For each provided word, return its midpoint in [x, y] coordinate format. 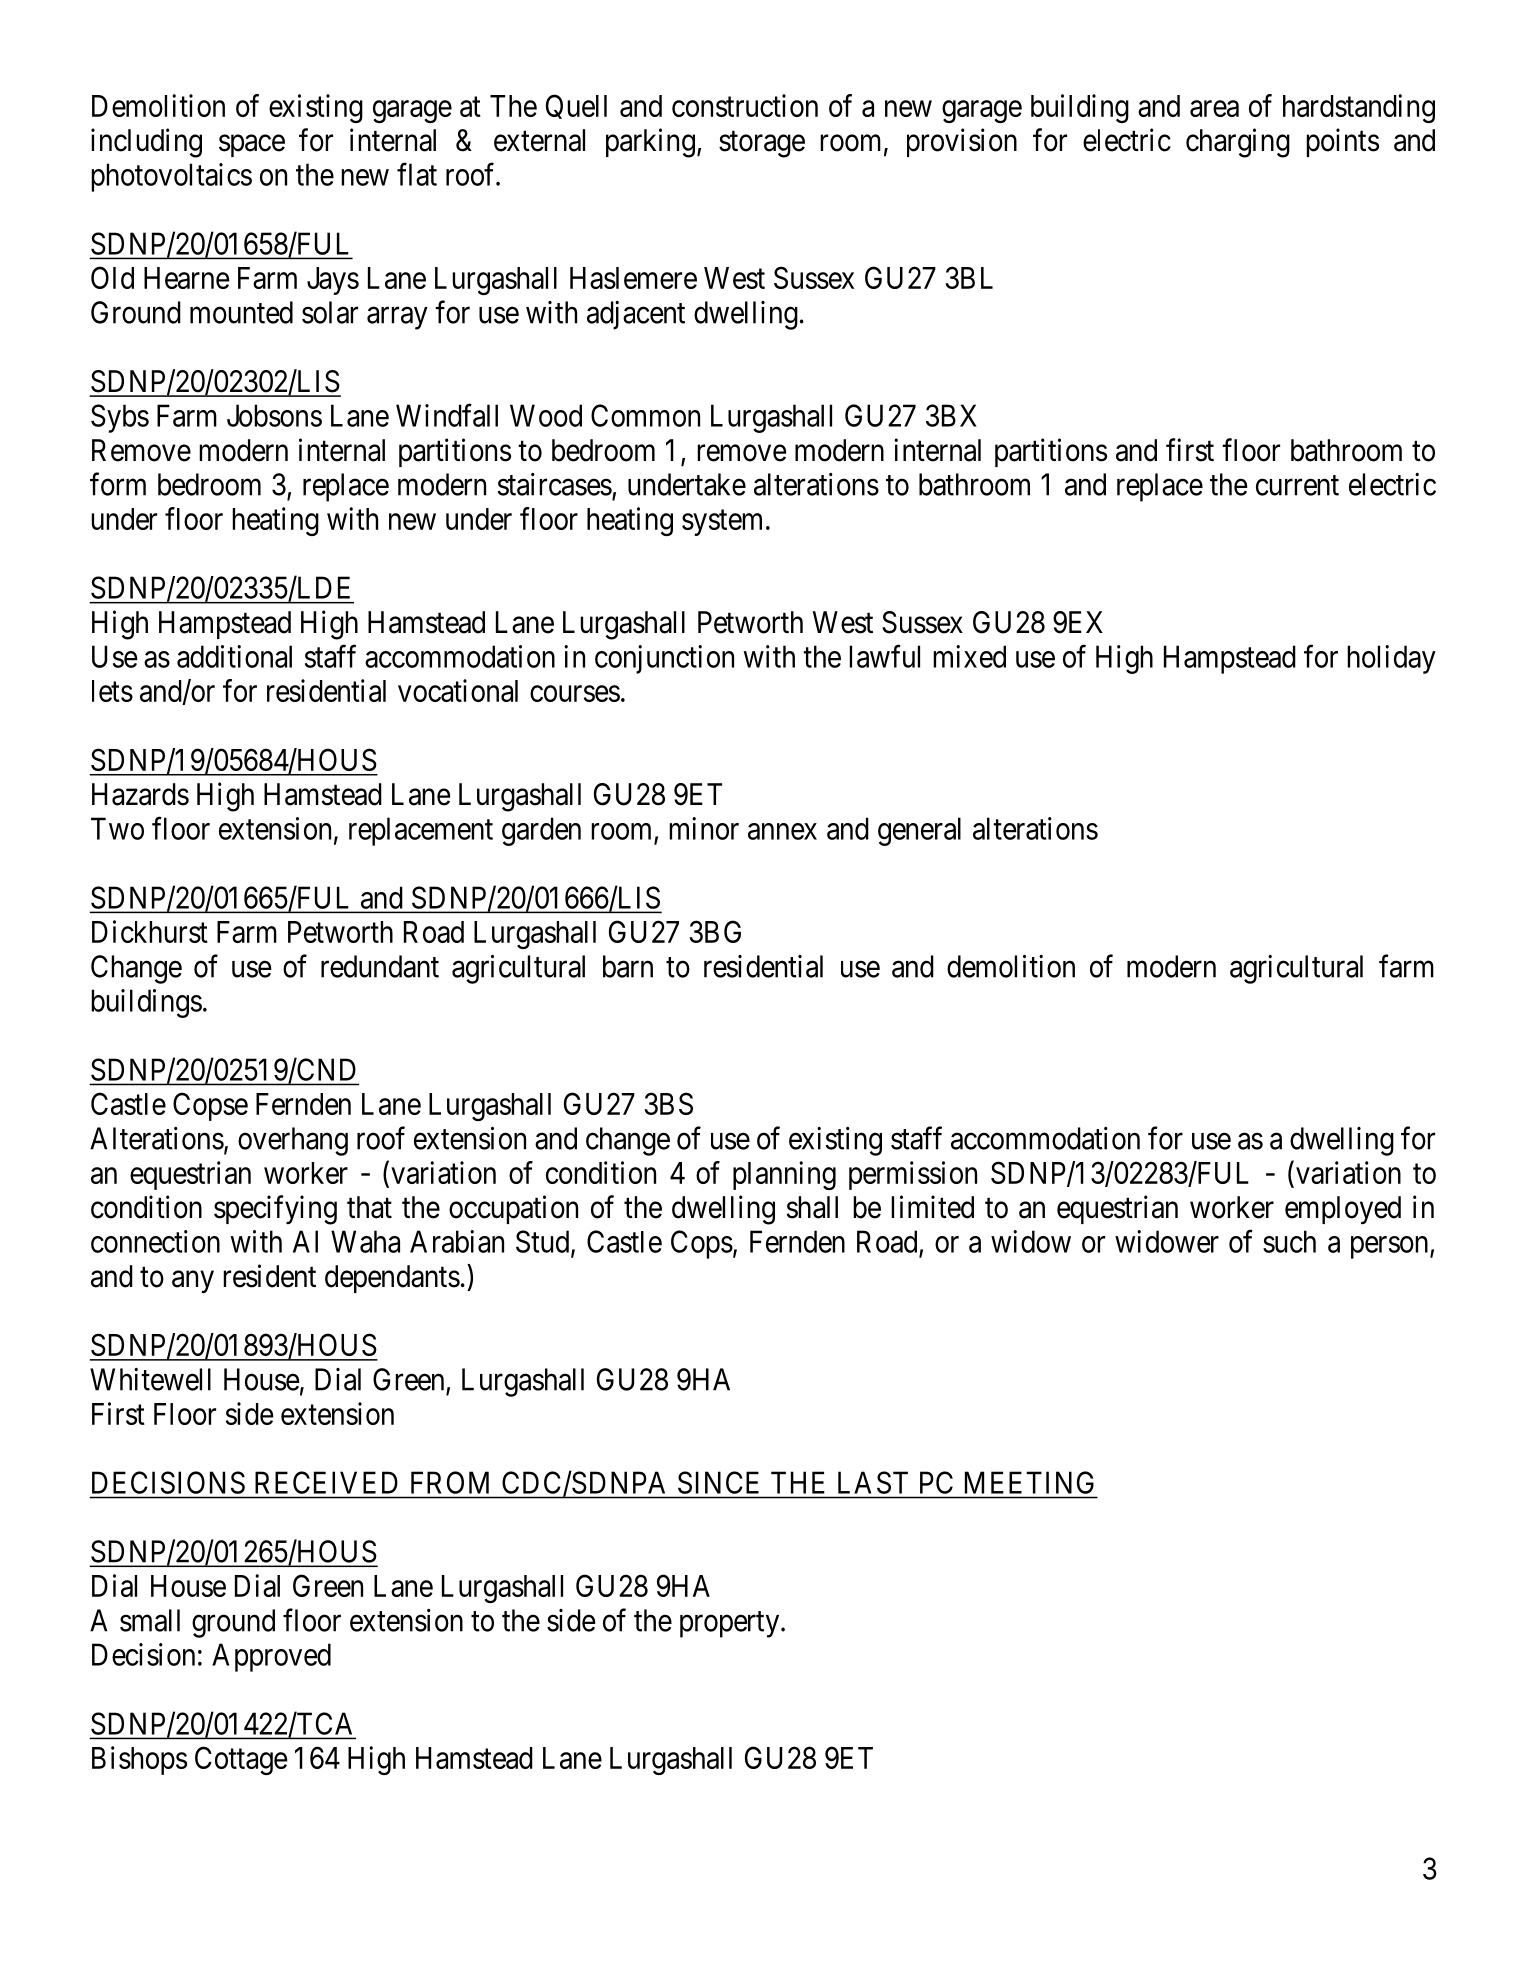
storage [762, 144]
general [919, 831]
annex [782, 831]
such [1289, 1241]
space [252, 146]
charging [1238, 143]
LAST [873, 1482]
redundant [380, 966]
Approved [271, 1657]
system [722, 523]
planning [784, 1175]
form [118, 484]
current [1297, 486]
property [731, 1624]
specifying [275, 1210]
